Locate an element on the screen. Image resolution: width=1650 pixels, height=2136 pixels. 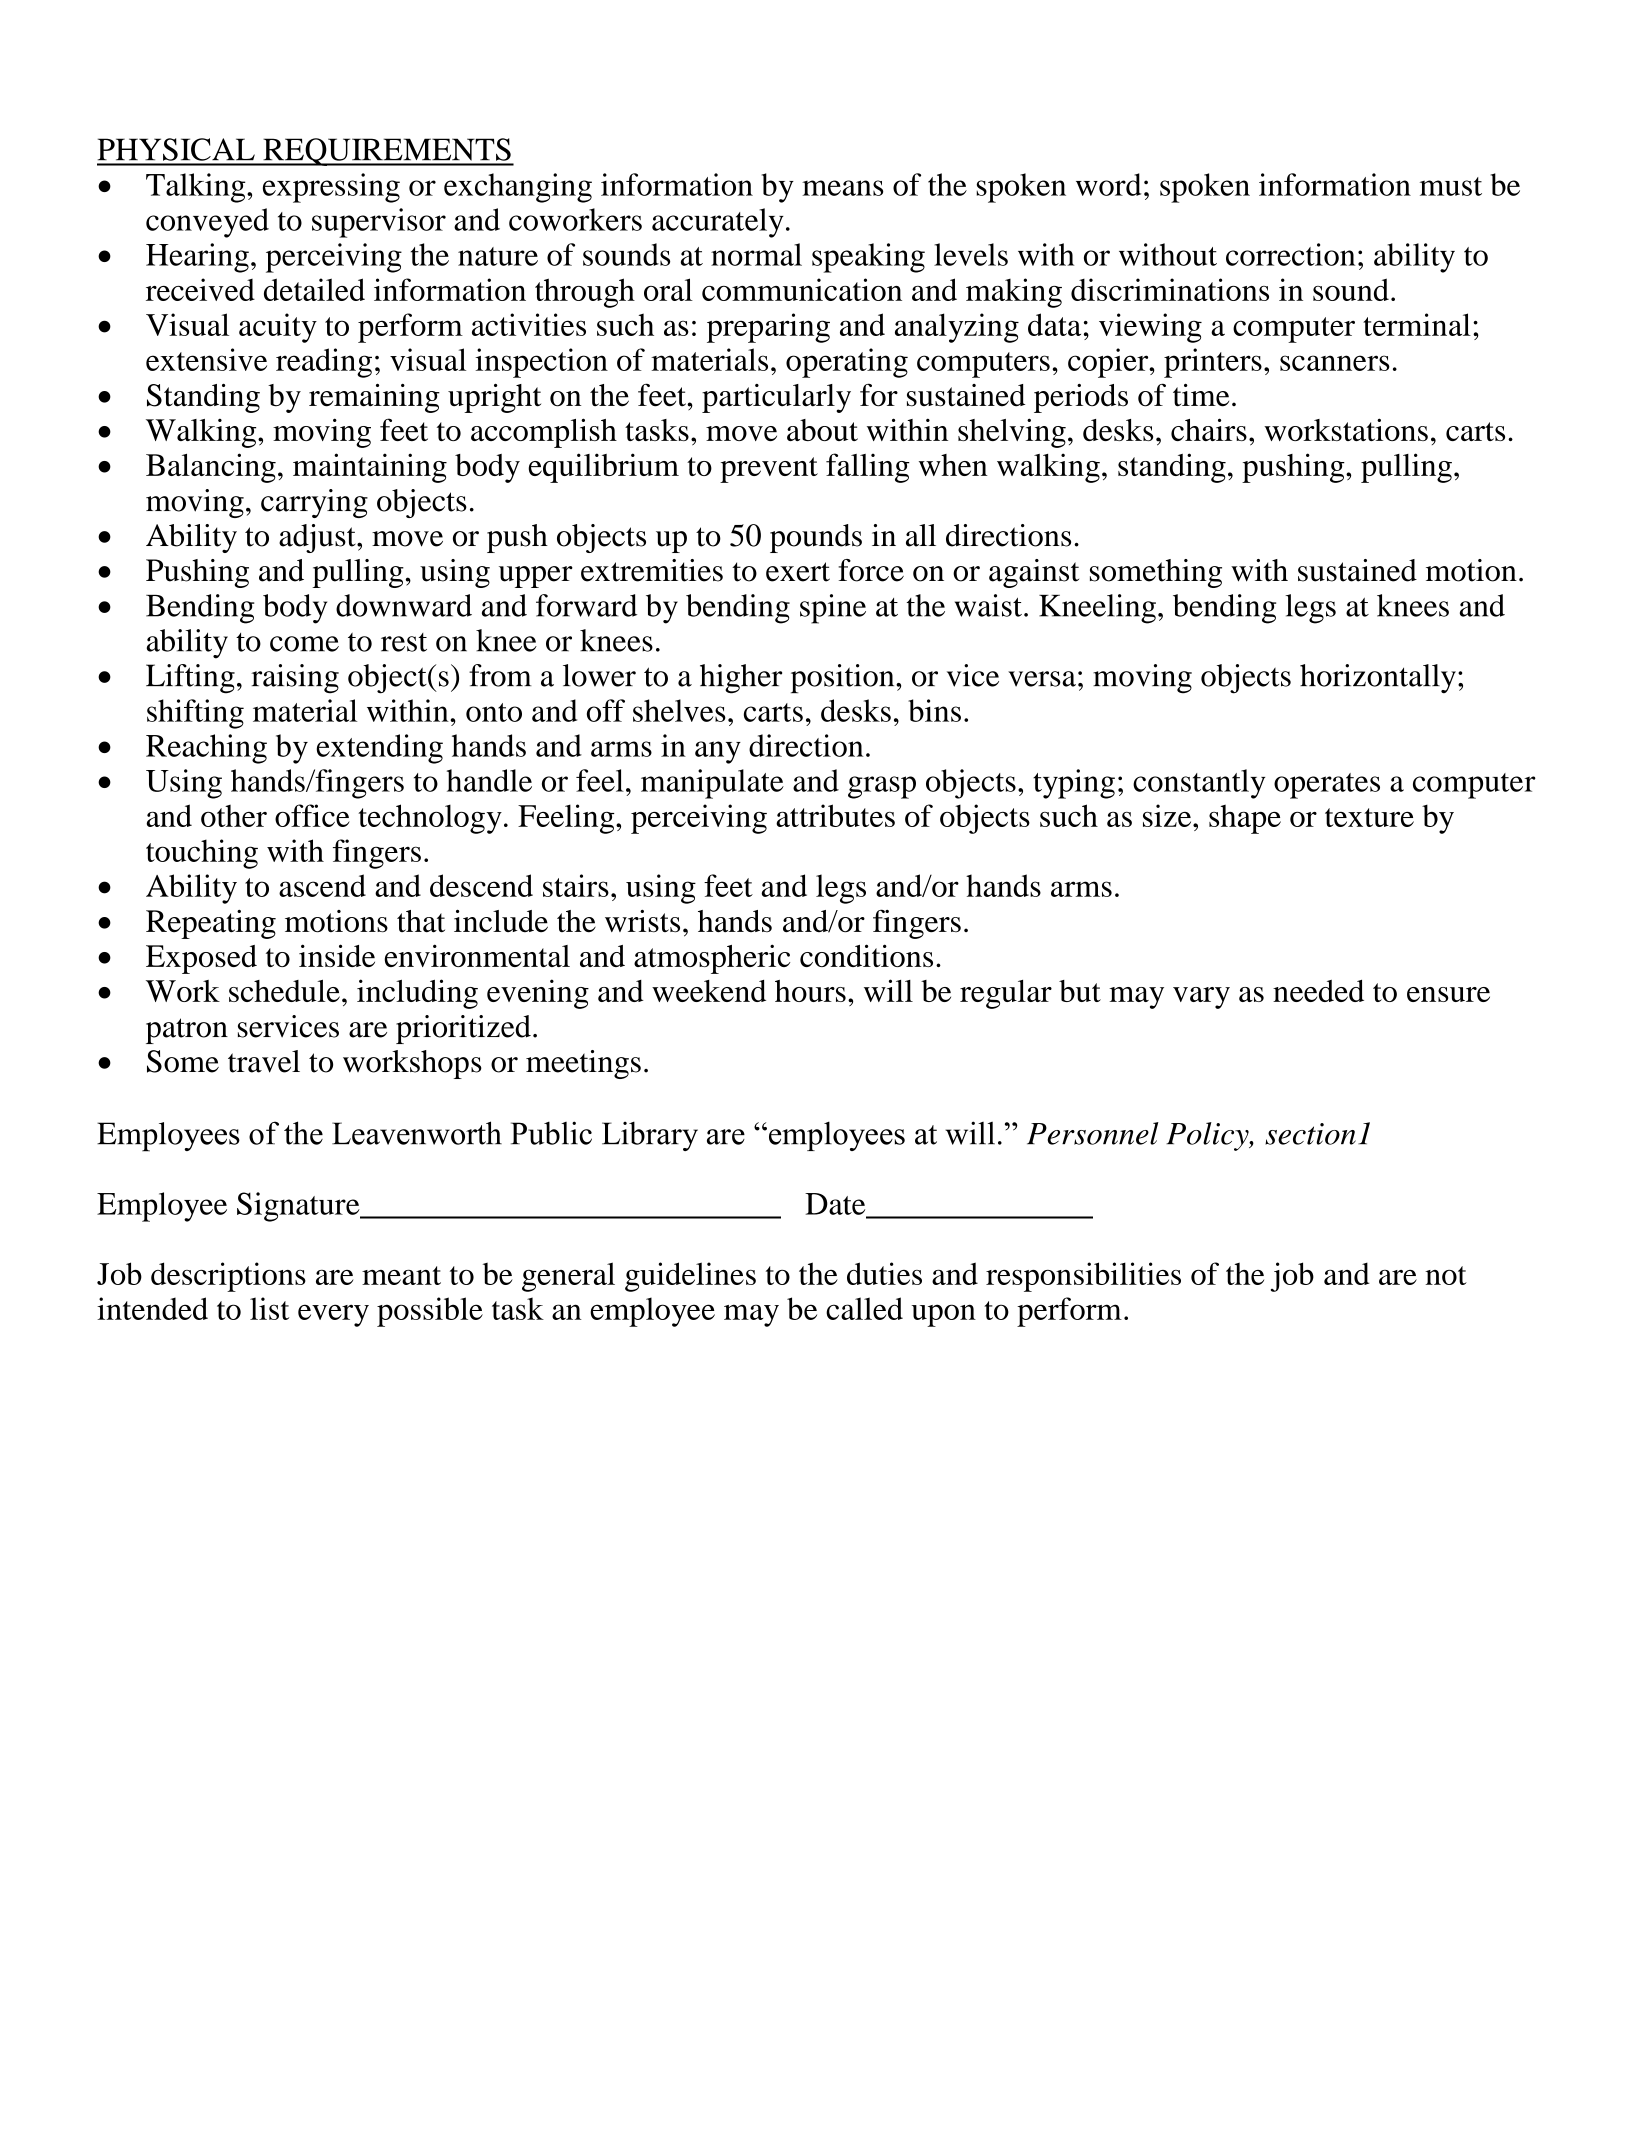
attributes is located at coordinates (835, 815).
